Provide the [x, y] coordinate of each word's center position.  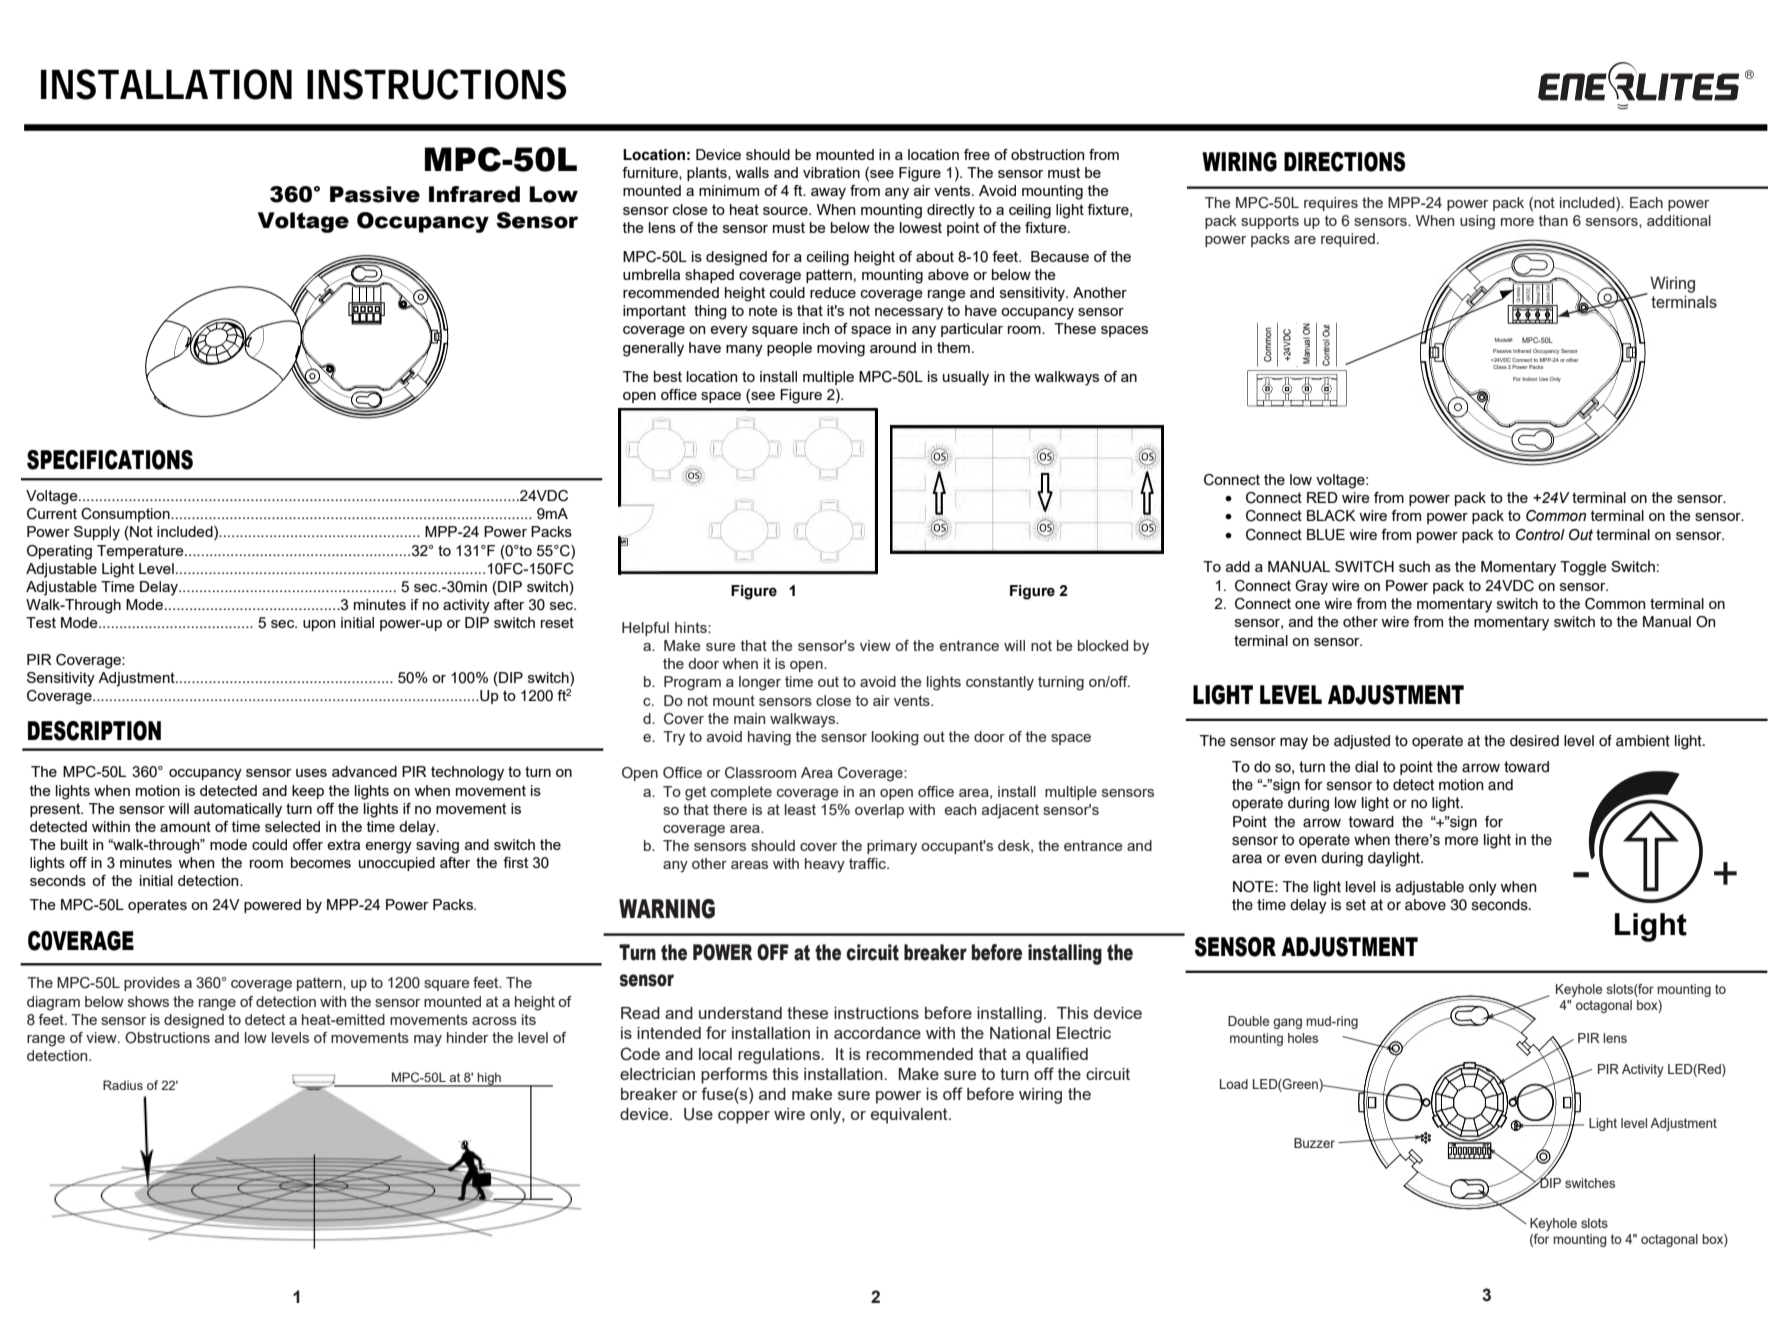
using [1477, 222]
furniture [651, 173]
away [828, 194]
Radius [123, 1085]
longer [760, 683]
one [1307, 605]
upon [319, 625]
